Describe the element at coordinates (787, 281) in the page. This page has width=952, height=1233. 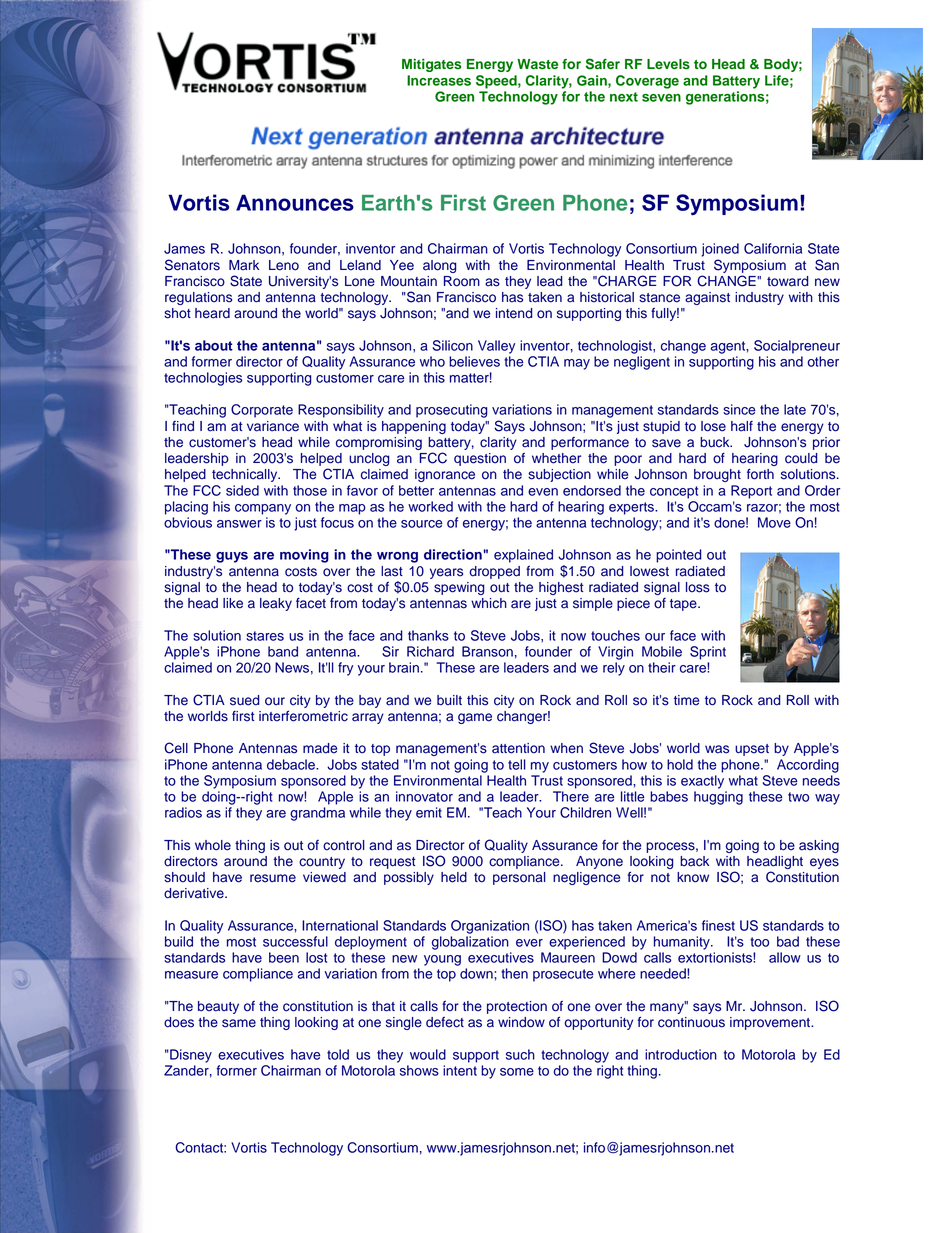
I see `toward` at that location.
